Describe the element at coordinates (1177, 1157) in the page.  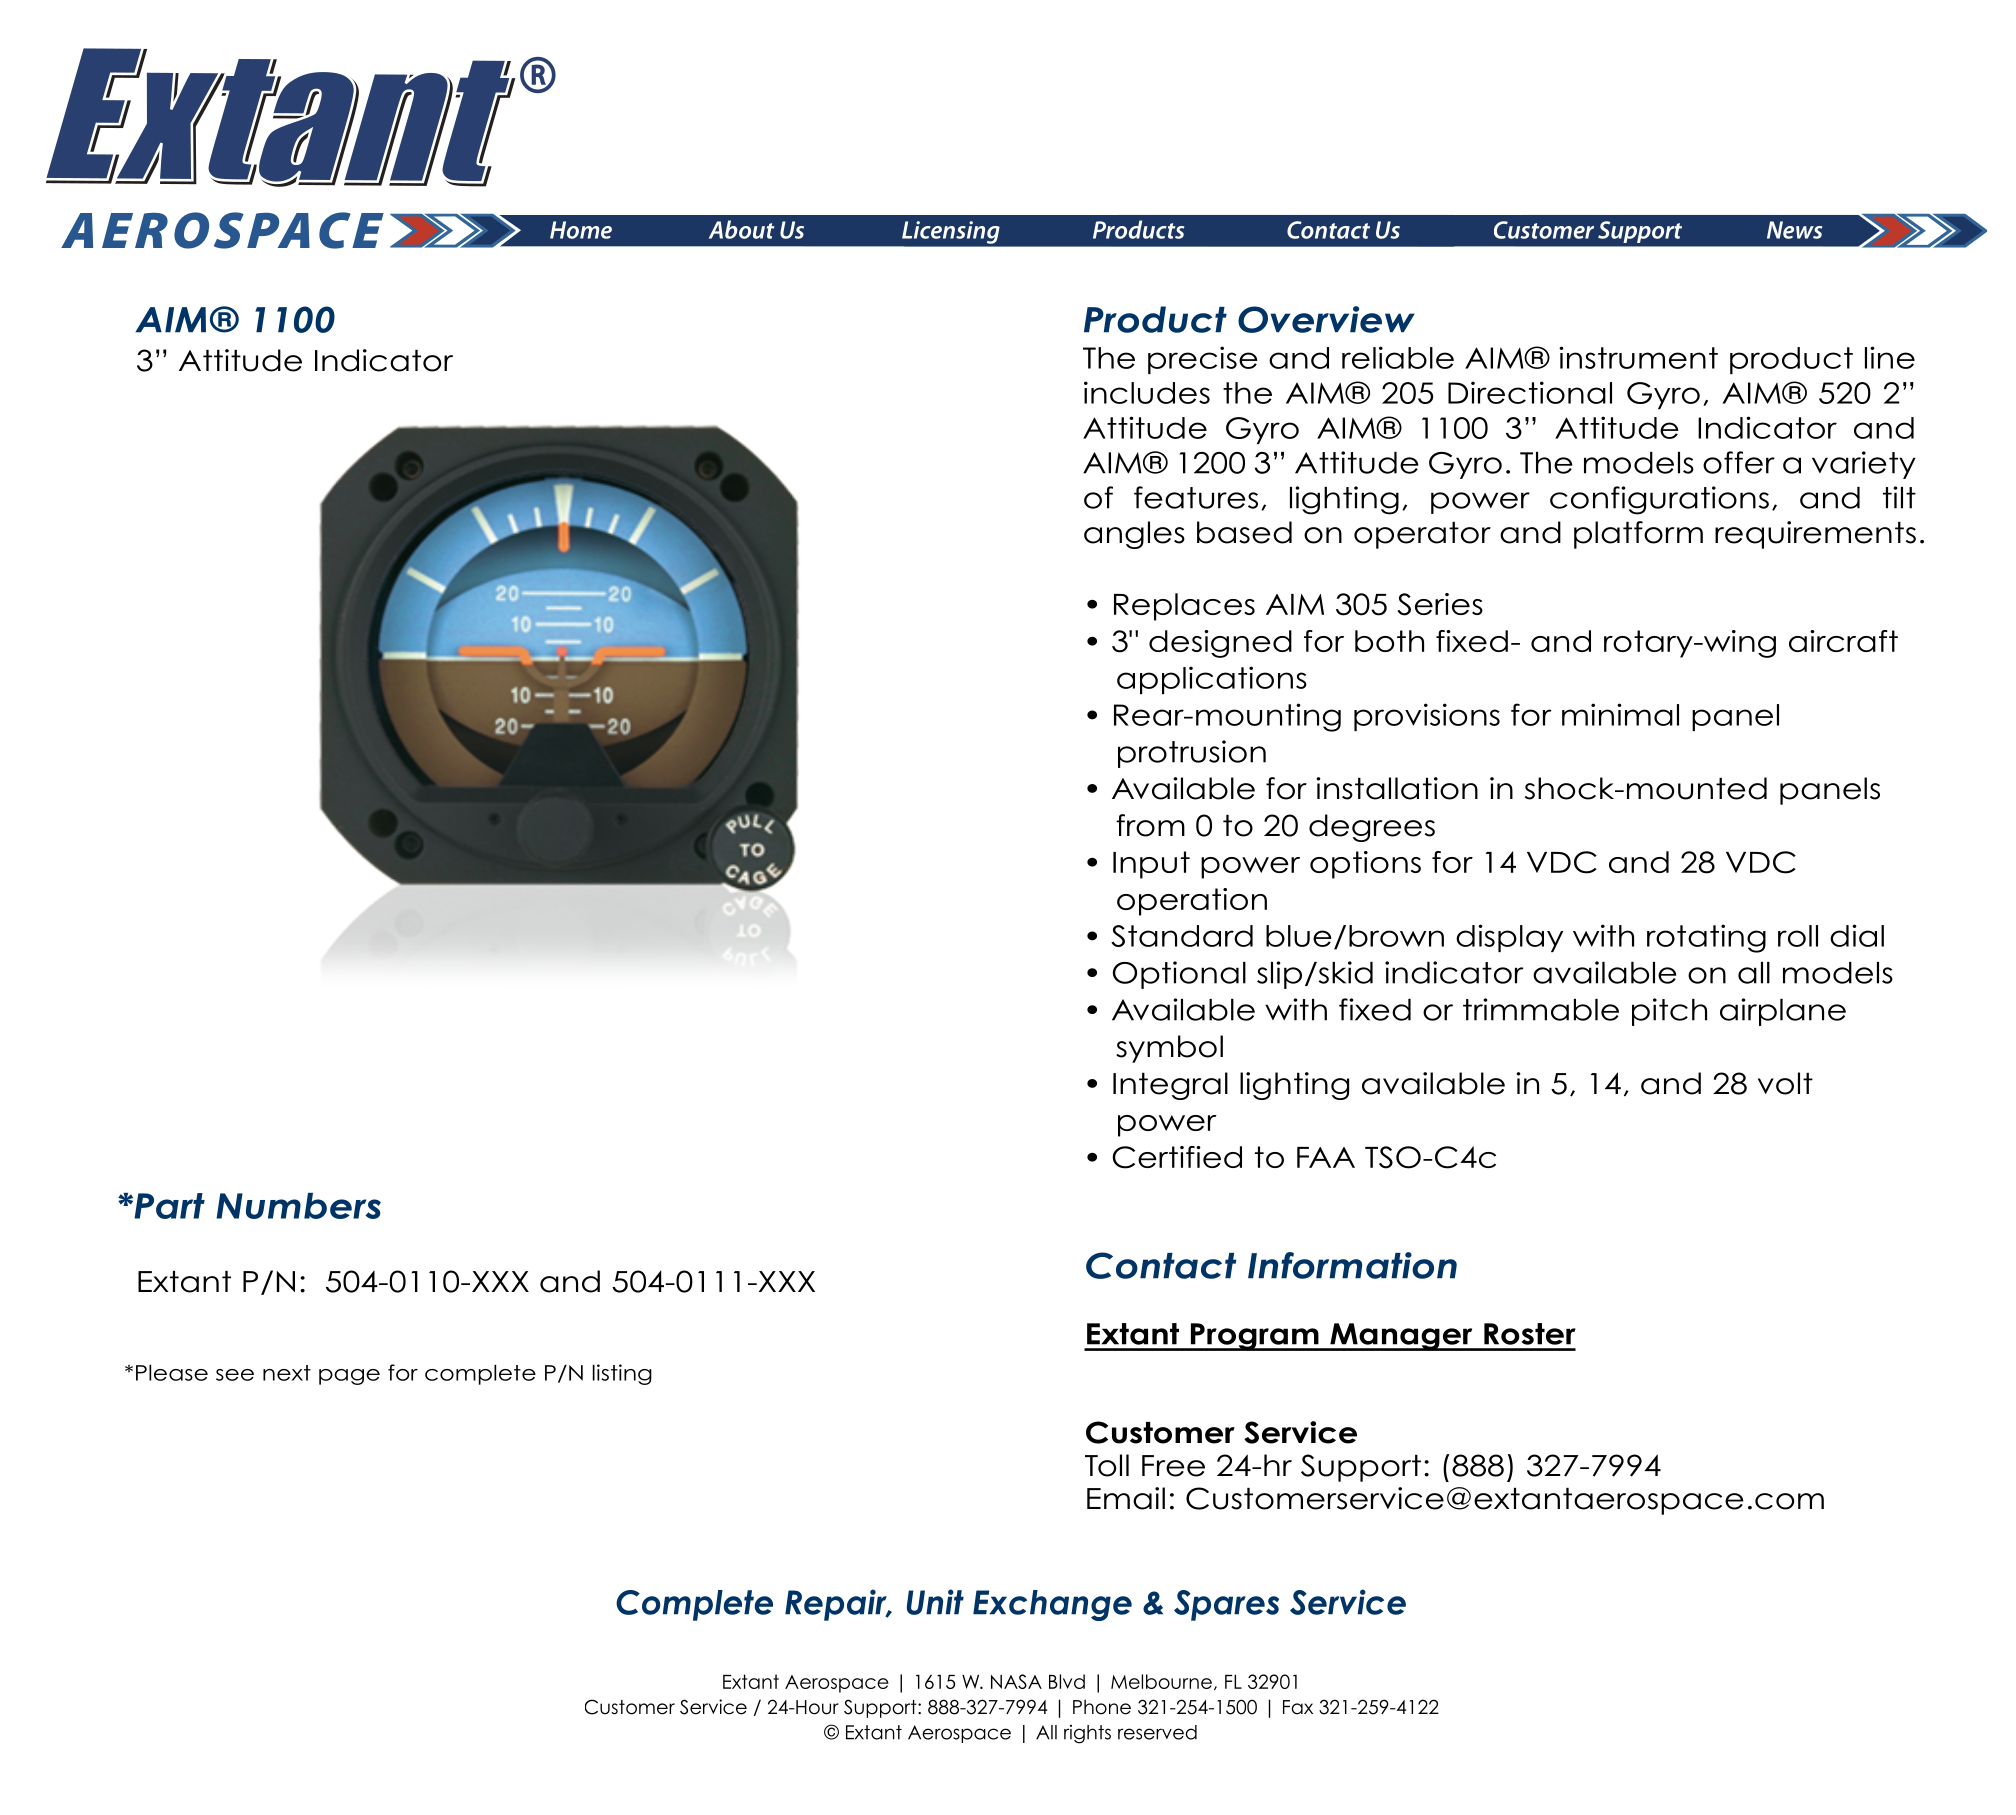
I see `Certified` at that location.
